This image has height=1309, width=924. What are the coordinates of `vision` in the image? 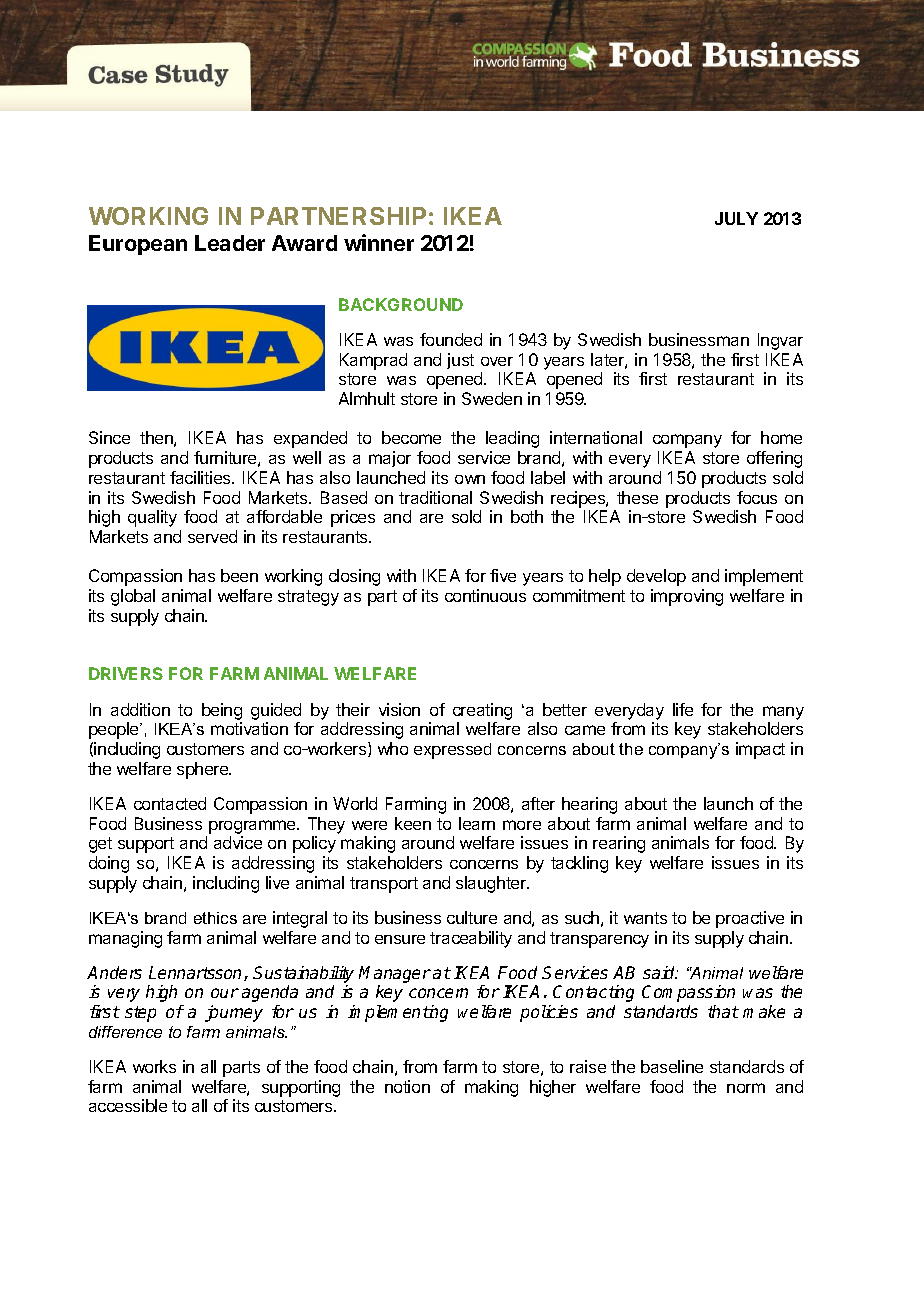 It's located at (399, 709).
